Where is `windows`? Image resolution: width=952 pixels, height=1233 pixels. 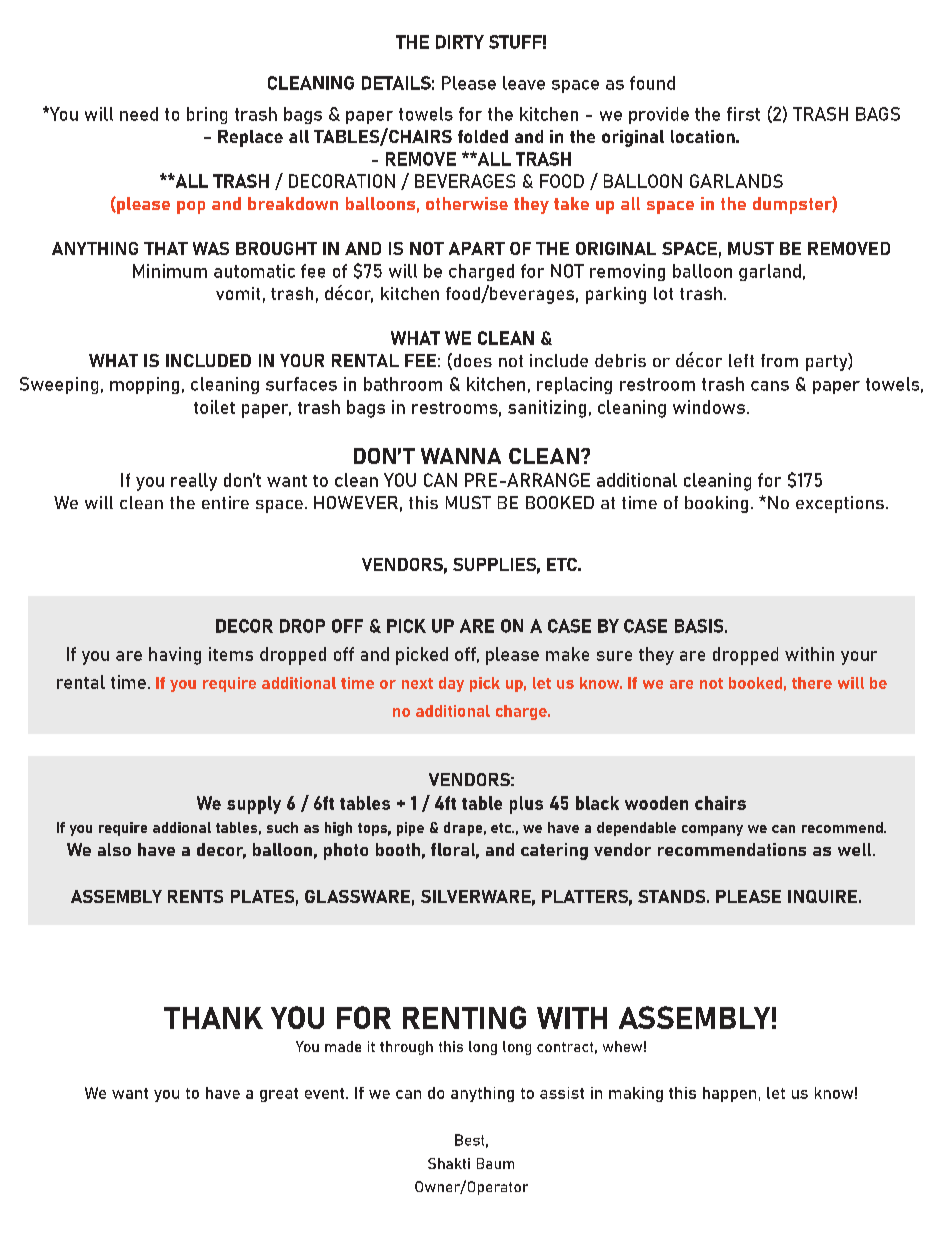
windows is located at coordinates (709, 407).
